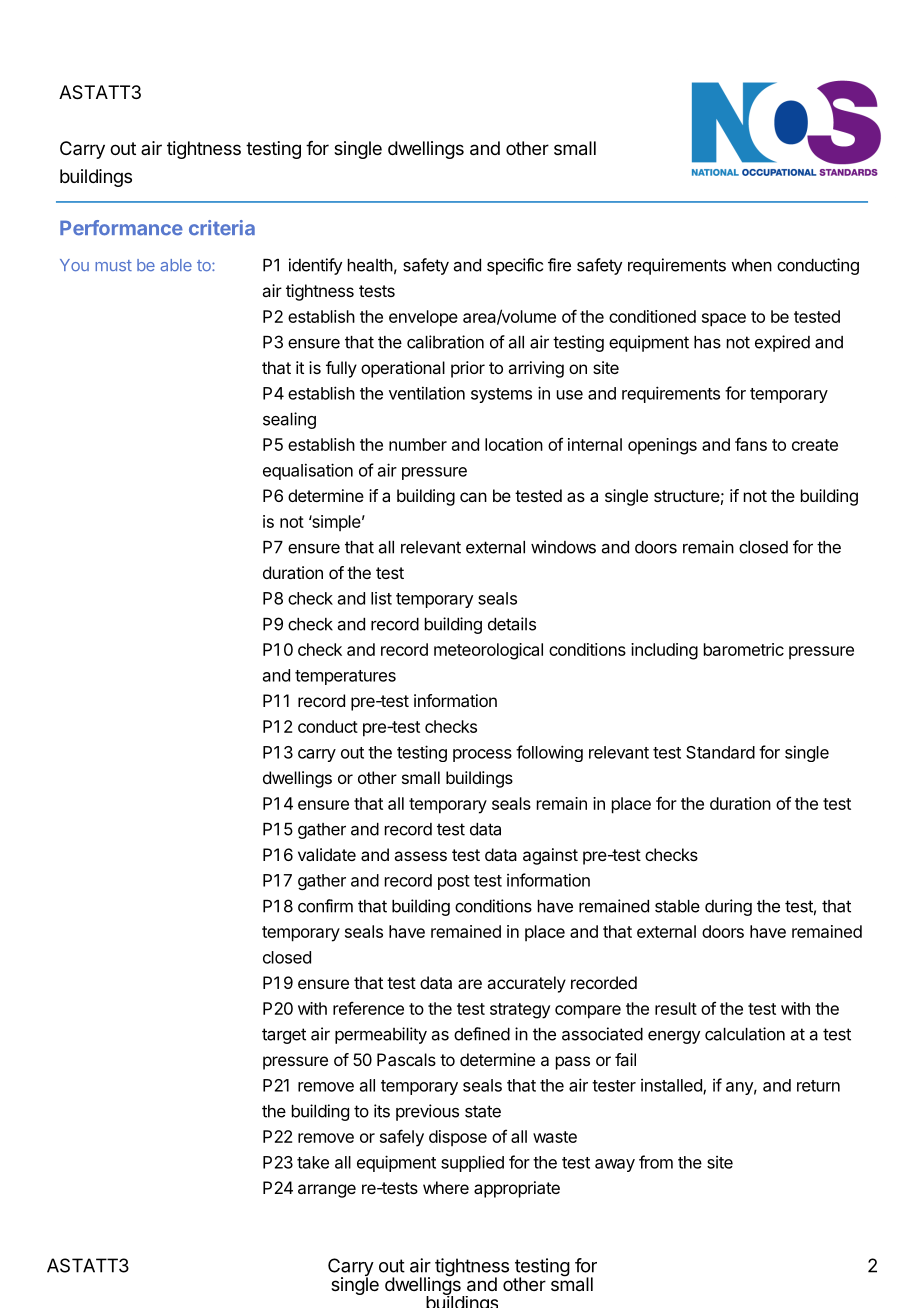 Image resolution: width=924 pixels, height=1308 pixels. What do you see at coordinates (744, 649) in the screenshot?
I see `barometric` at bounding box center [744, 649].
